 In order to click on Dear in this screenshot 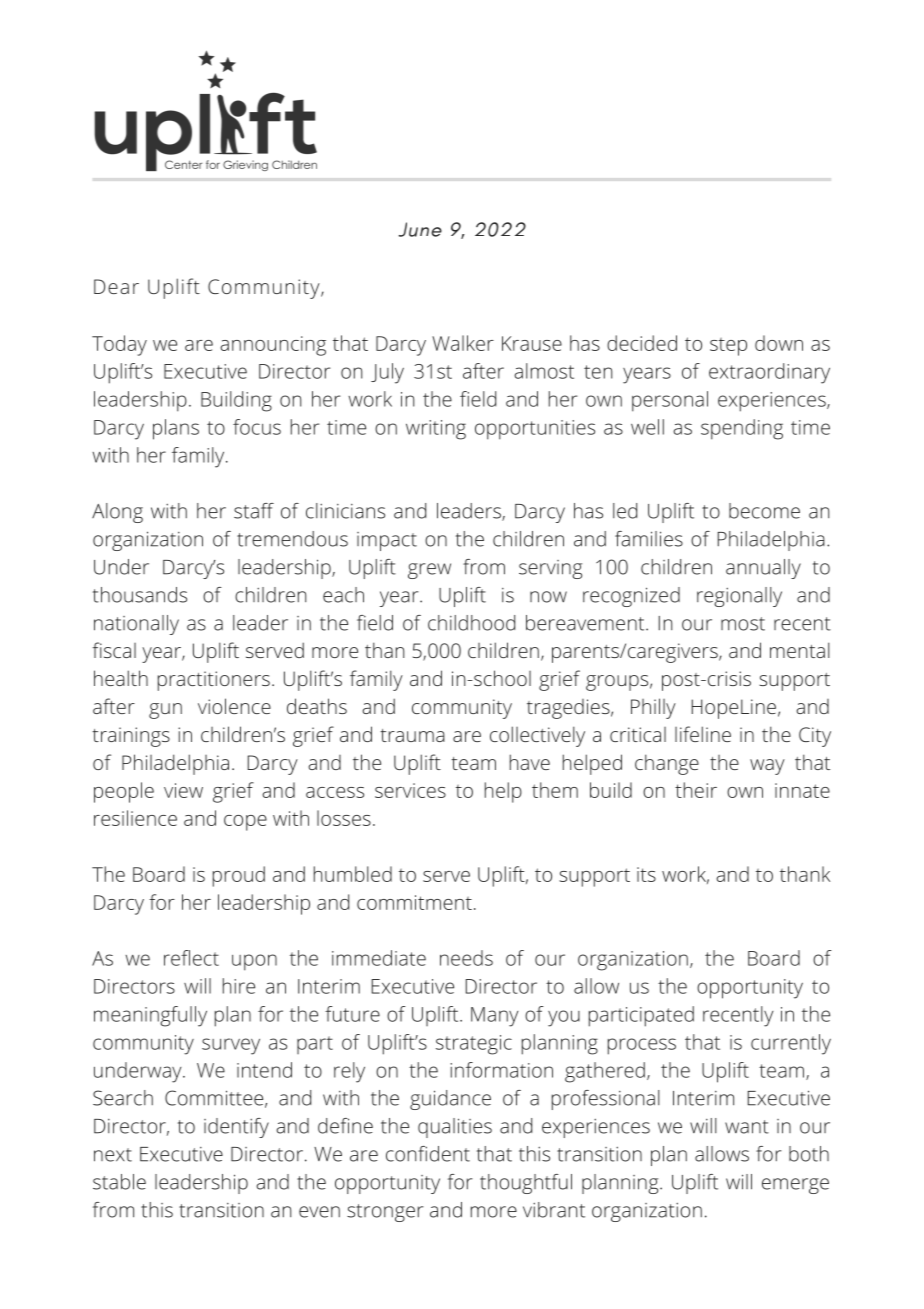, I will do `click(116, 286)`.
